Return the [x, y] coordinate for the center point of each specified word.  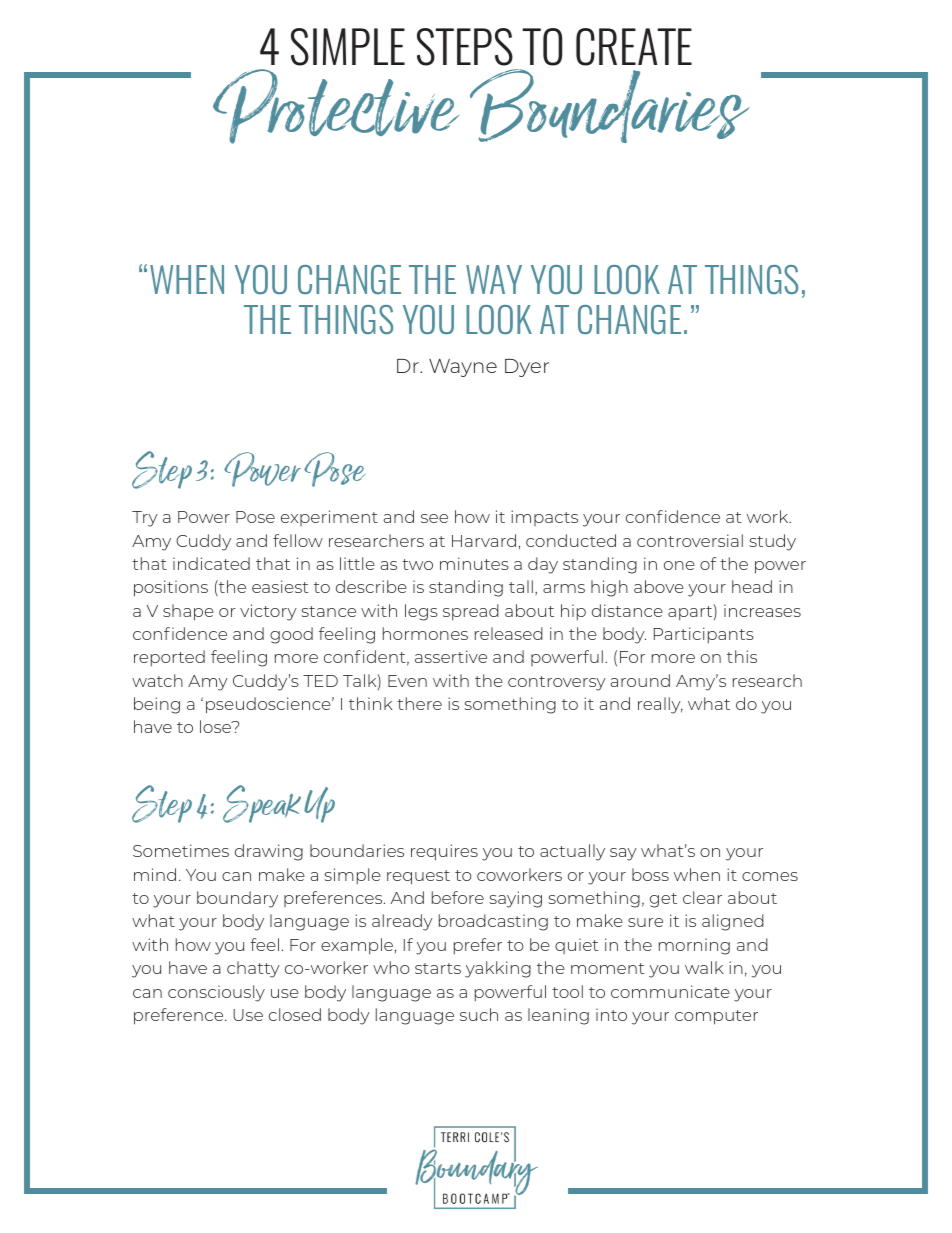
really [660, 705]
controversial [690, 540]
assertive [451, 656]
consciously [216, 993]
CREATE [634, 47]
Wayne [463, 368]
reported [169, 658]
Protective [336, 106]
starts [438, 968]
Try [145, 519]
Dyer [527, 368]
